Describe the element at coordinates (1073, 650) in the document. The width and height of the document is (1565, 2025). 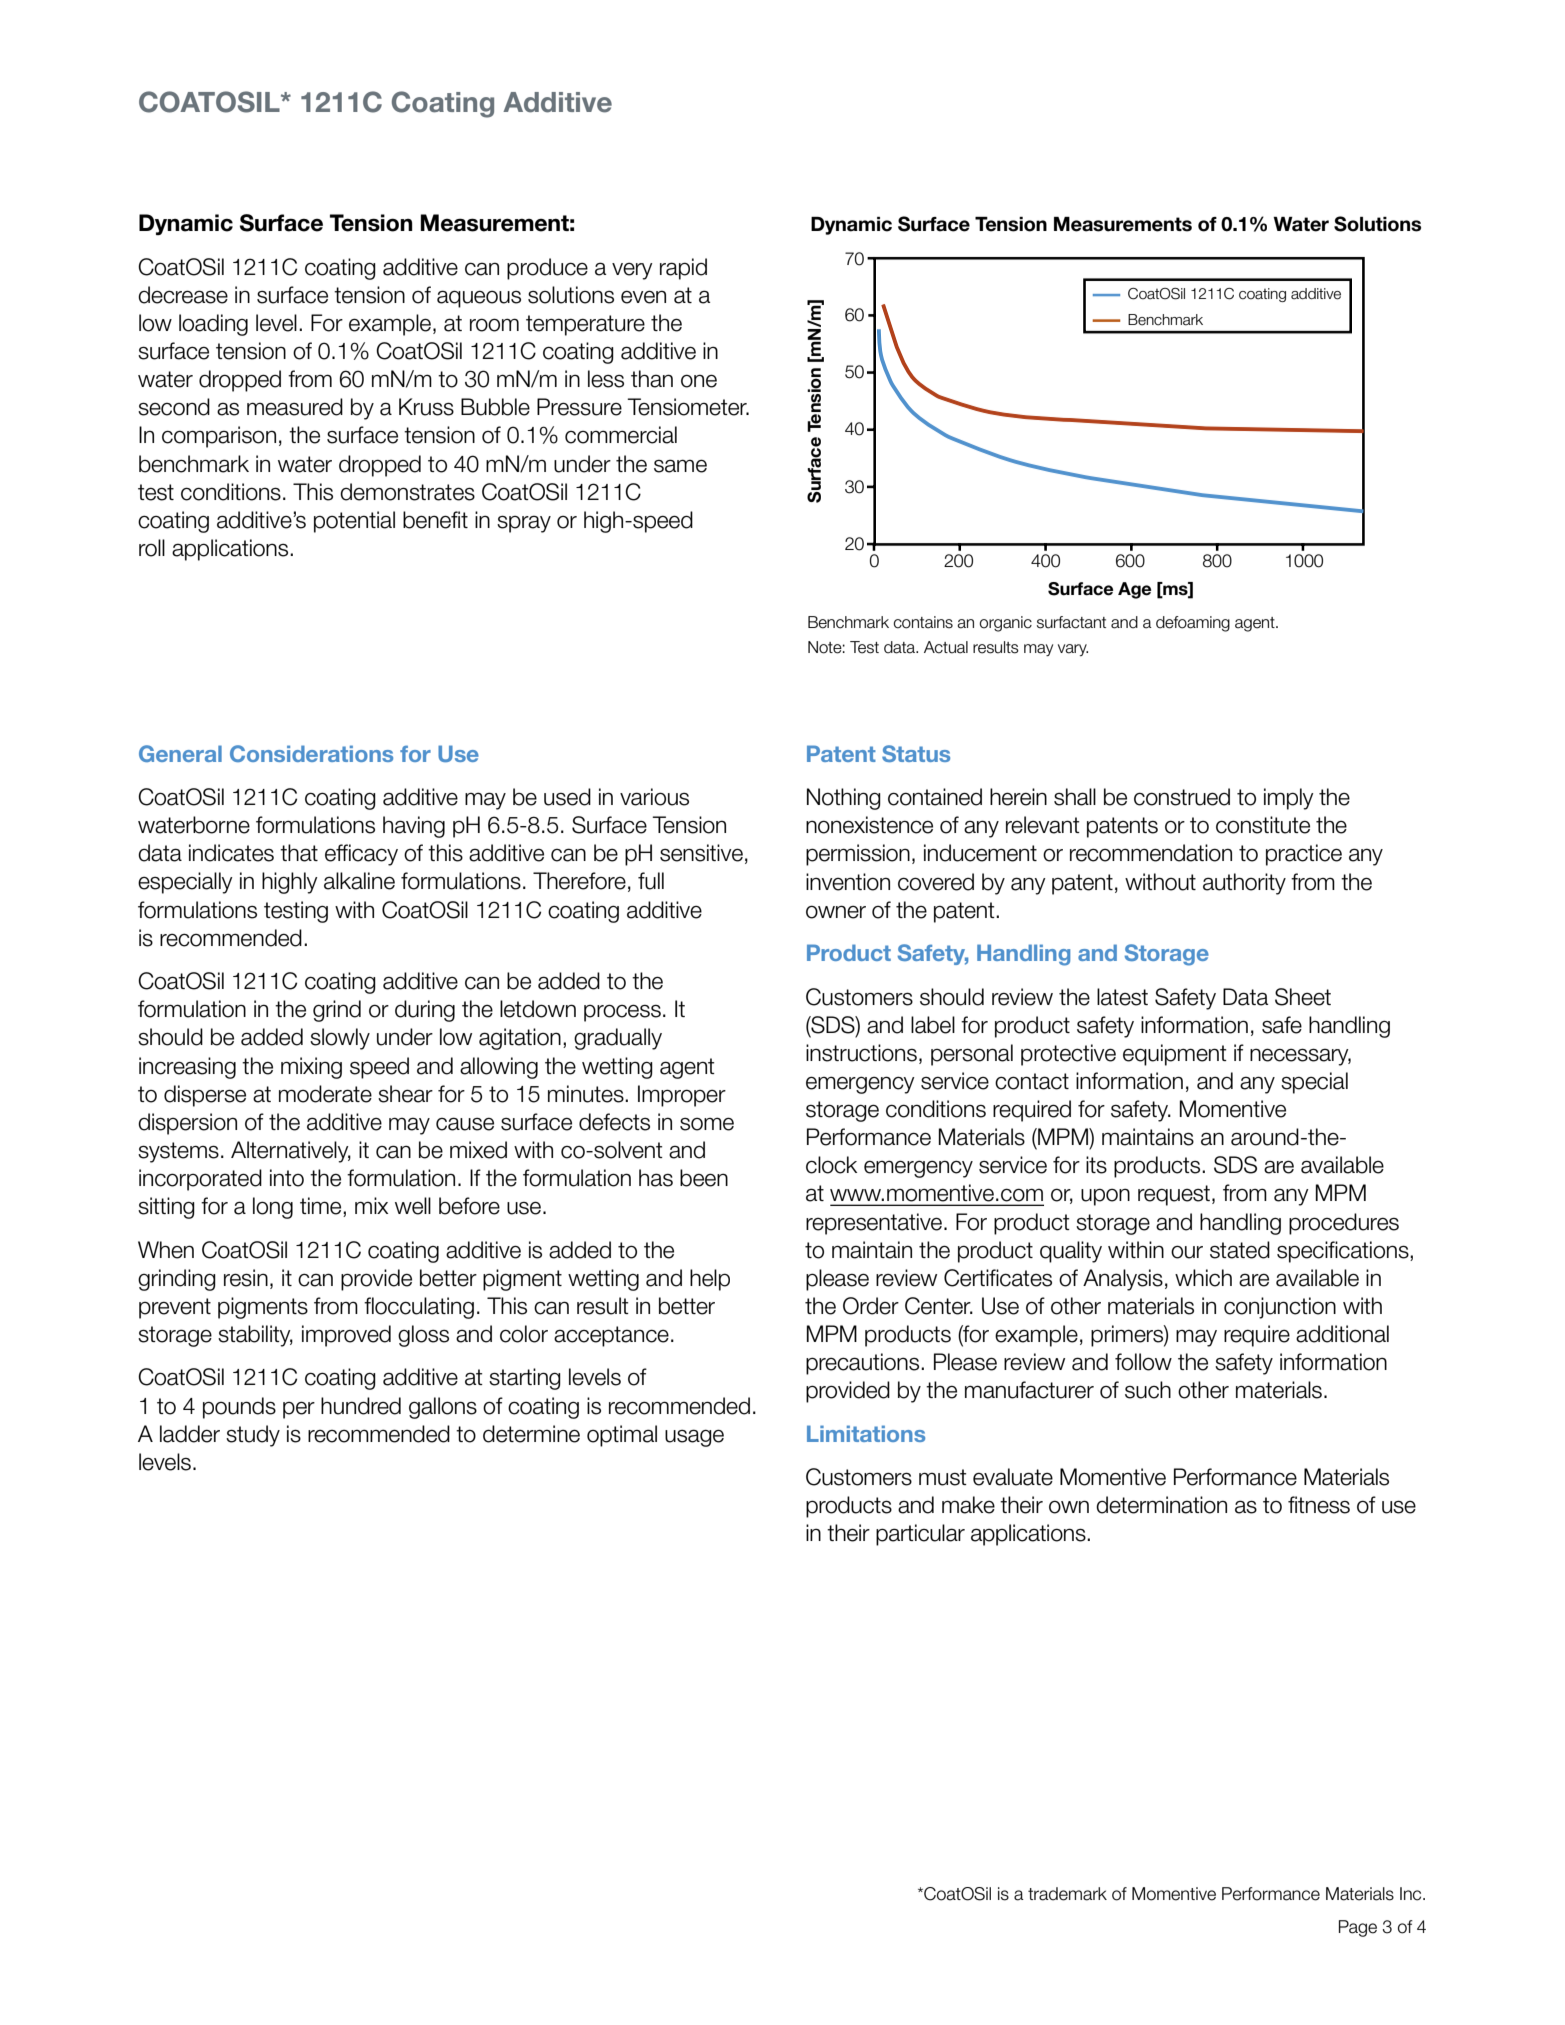
I see `vary` at that location.
